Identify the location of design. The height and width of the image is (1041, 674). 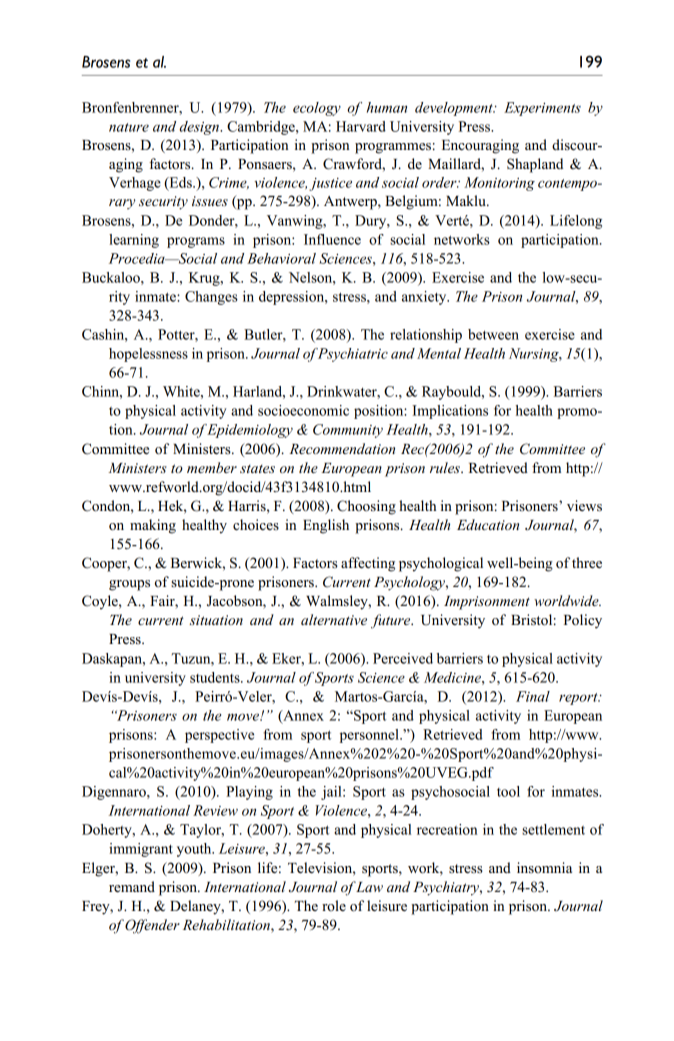
(200, 128).
